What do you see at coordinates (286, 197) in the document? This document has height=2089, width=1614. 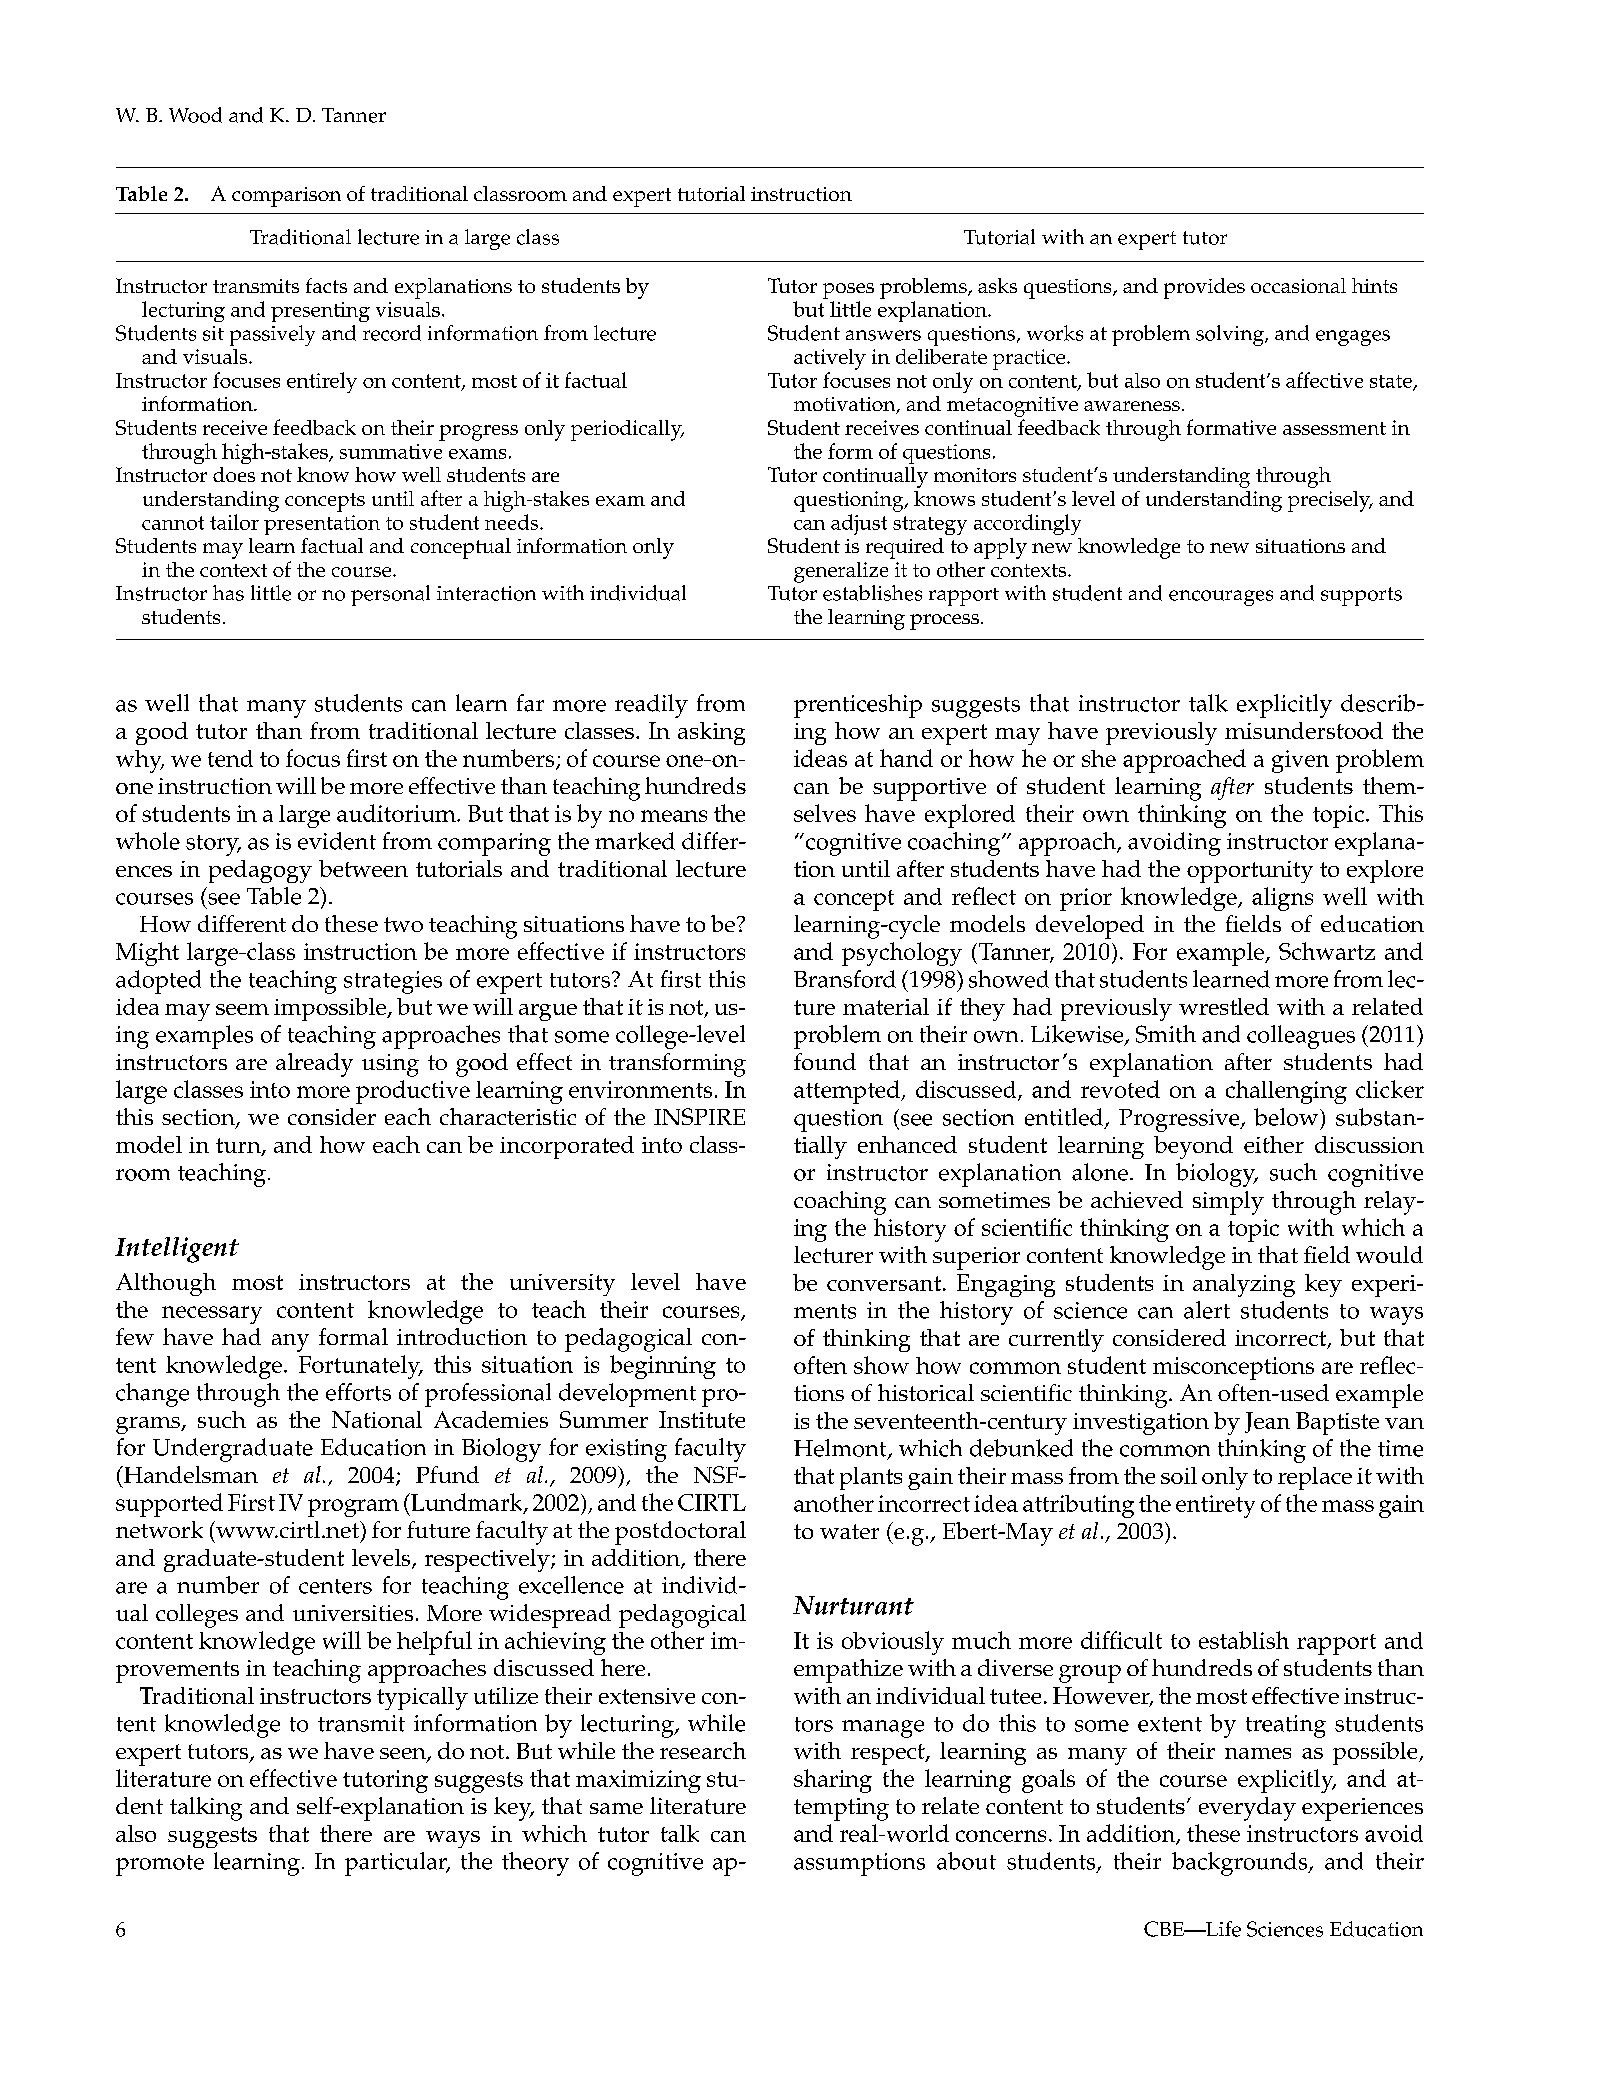 I see `comparison` at bounding box center [286, 197].
